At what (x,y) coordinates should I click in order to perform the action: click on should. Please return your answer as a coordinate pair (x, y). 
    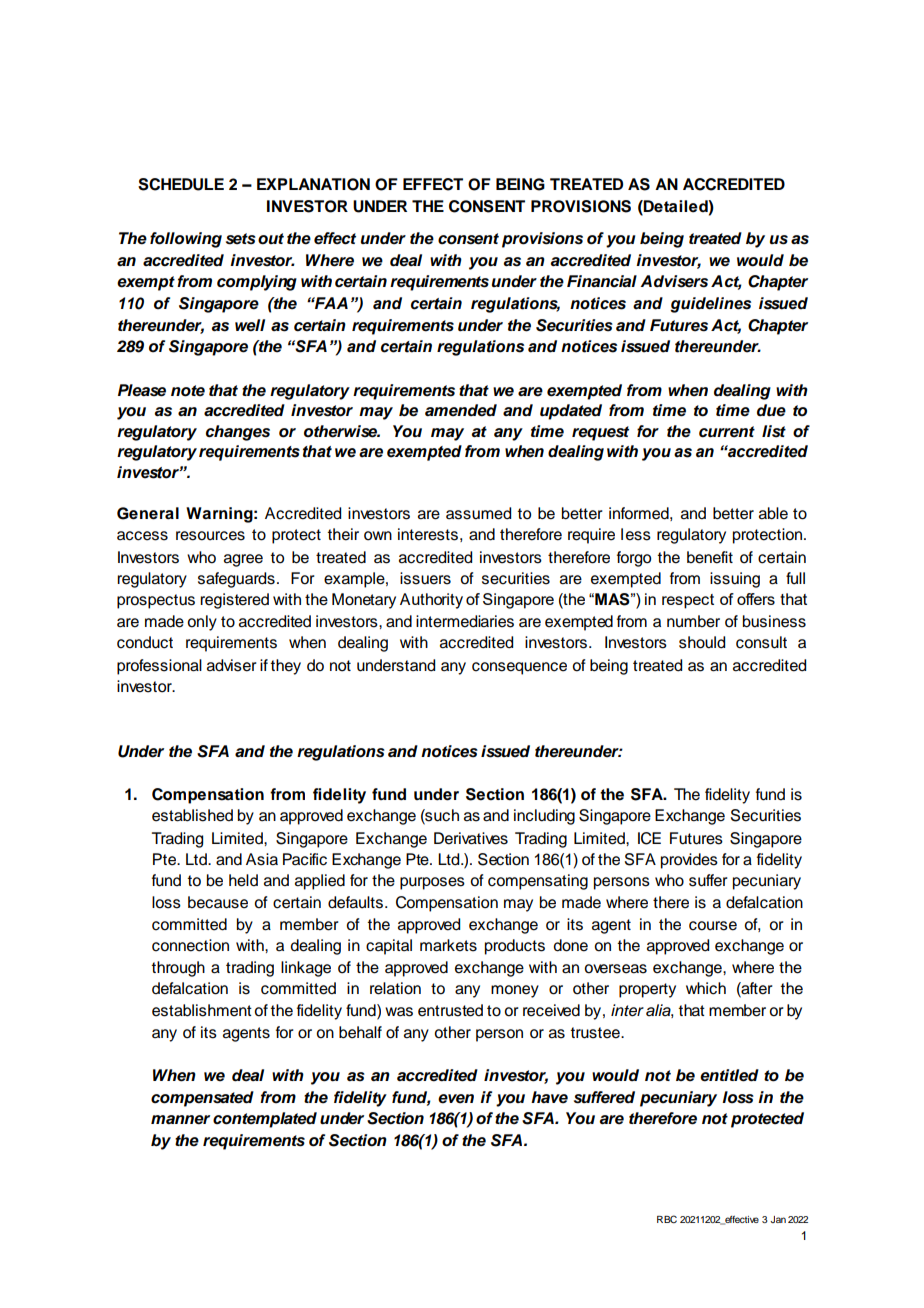
    Looking at the image, I should click on (702, 642).
